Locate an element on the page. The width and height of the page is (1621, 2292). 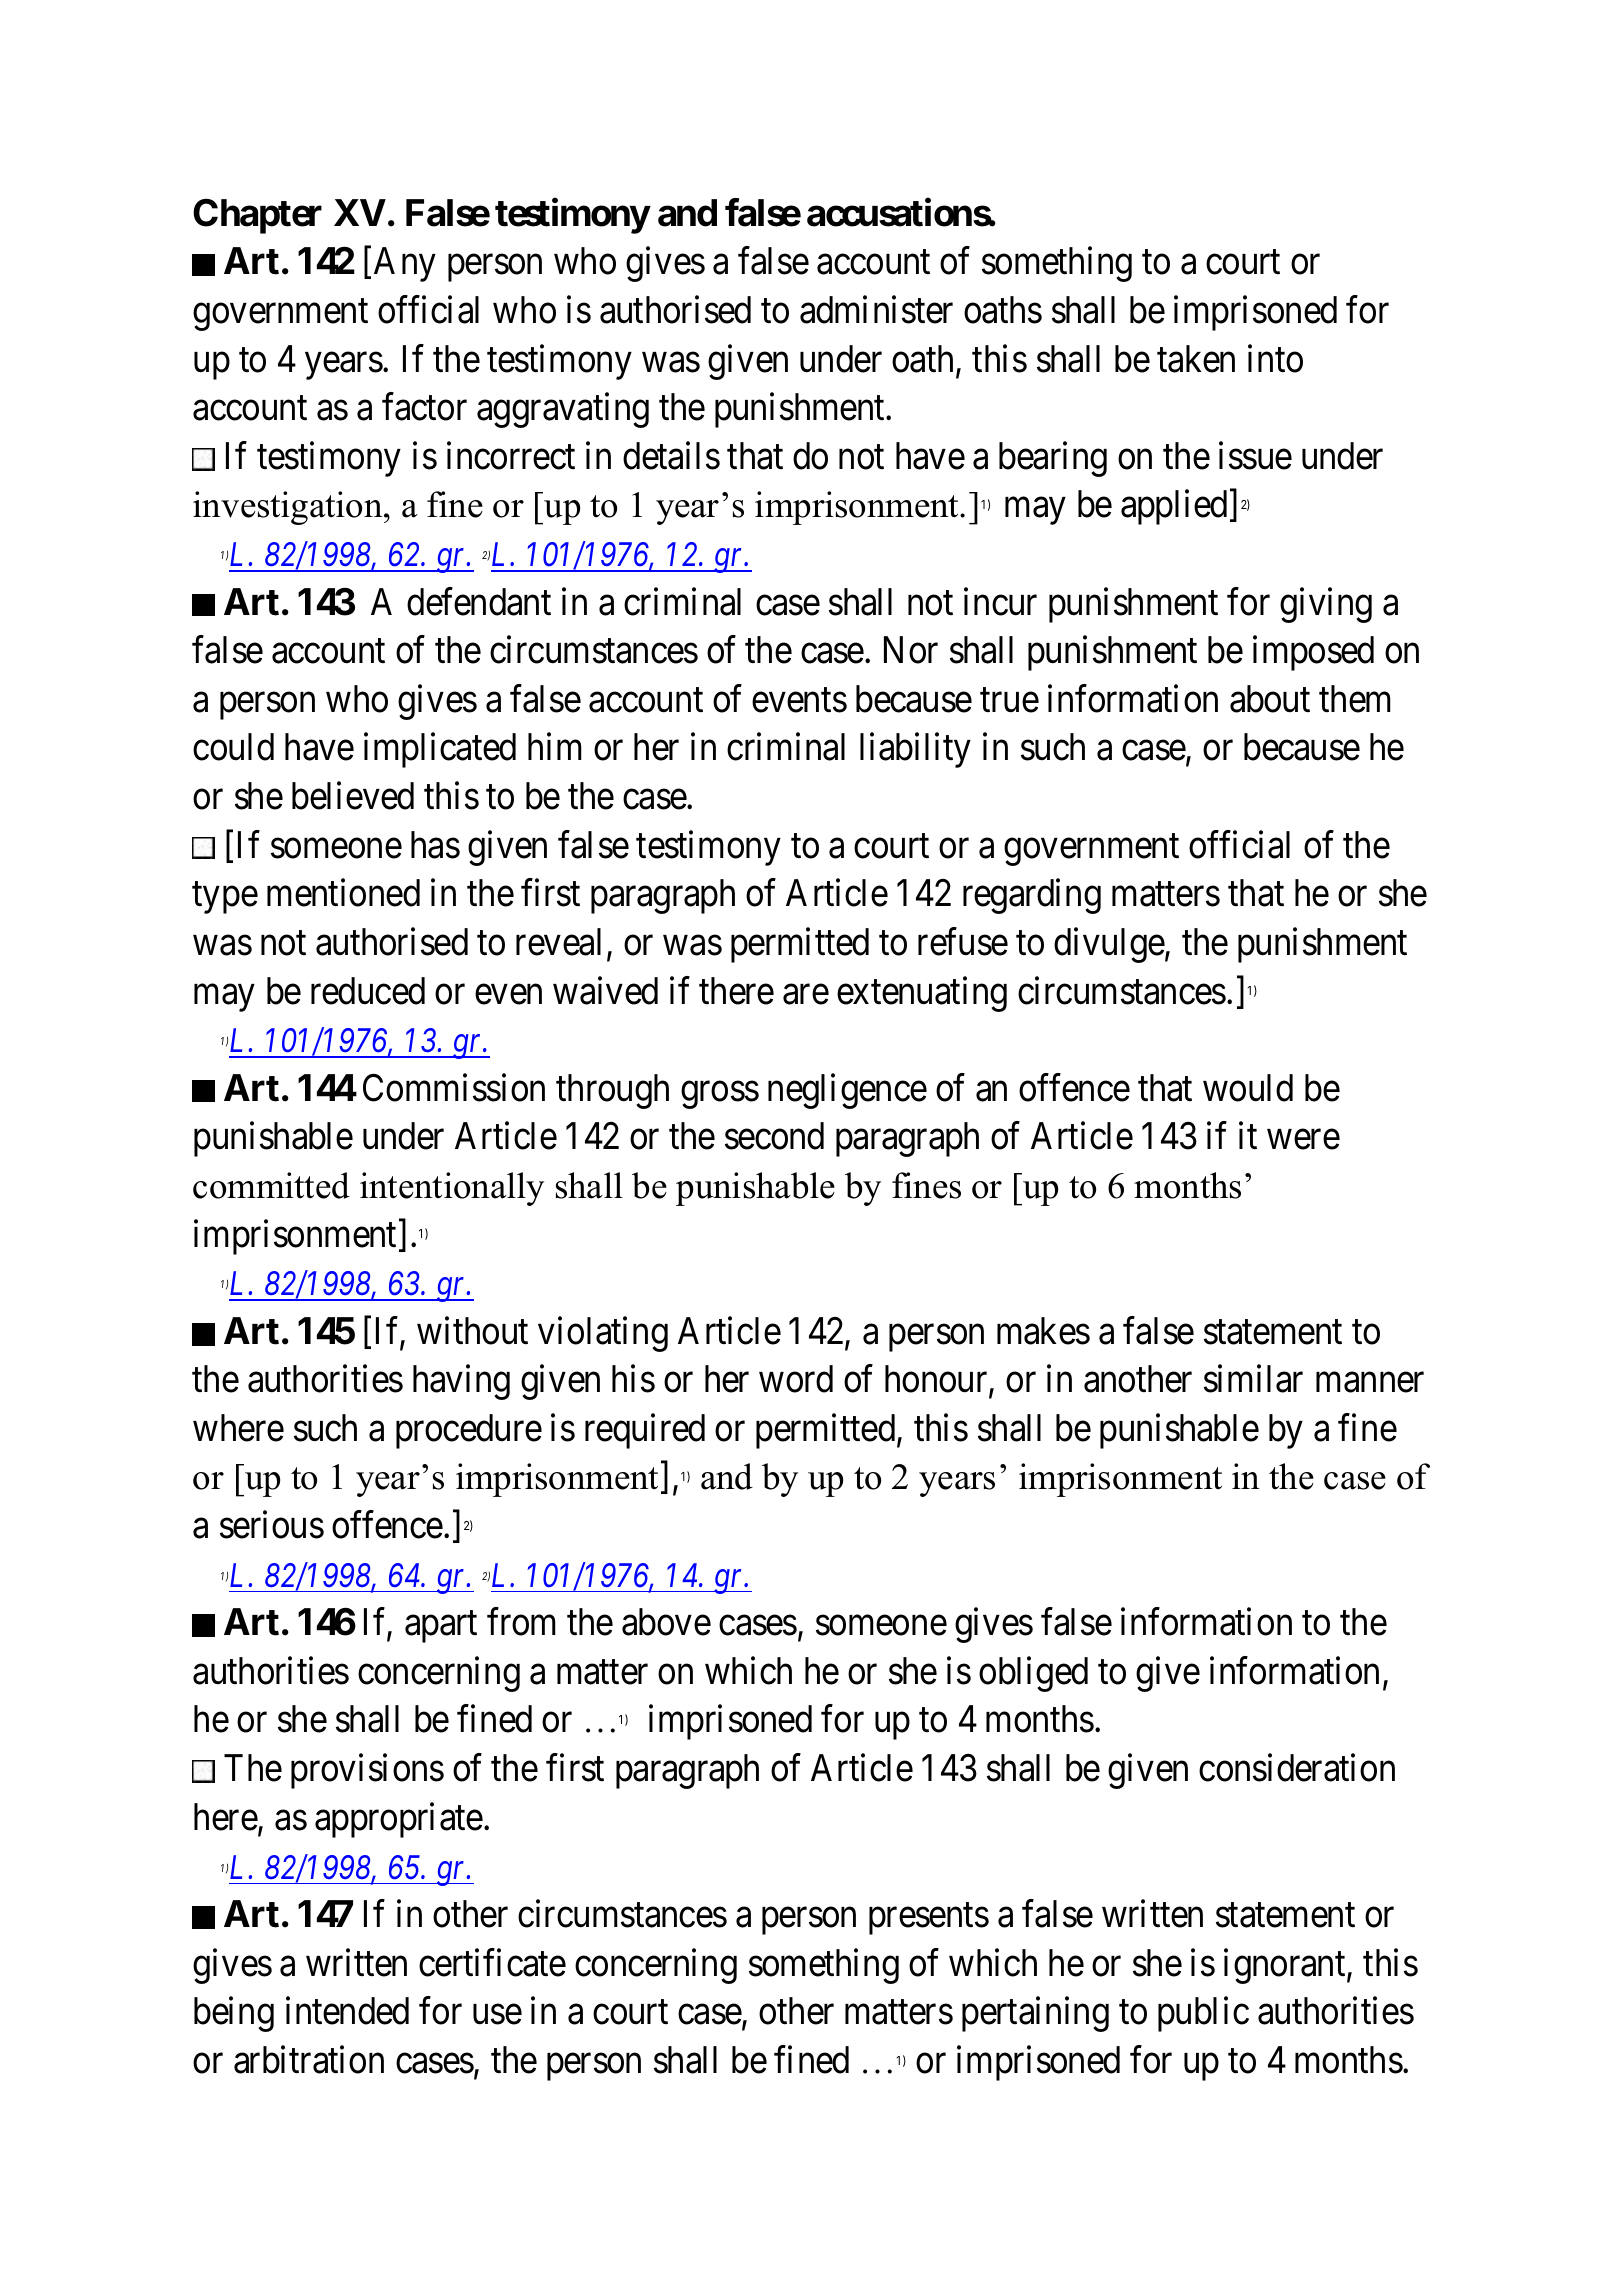
obliged is located at coordinates (1033, 1674).
